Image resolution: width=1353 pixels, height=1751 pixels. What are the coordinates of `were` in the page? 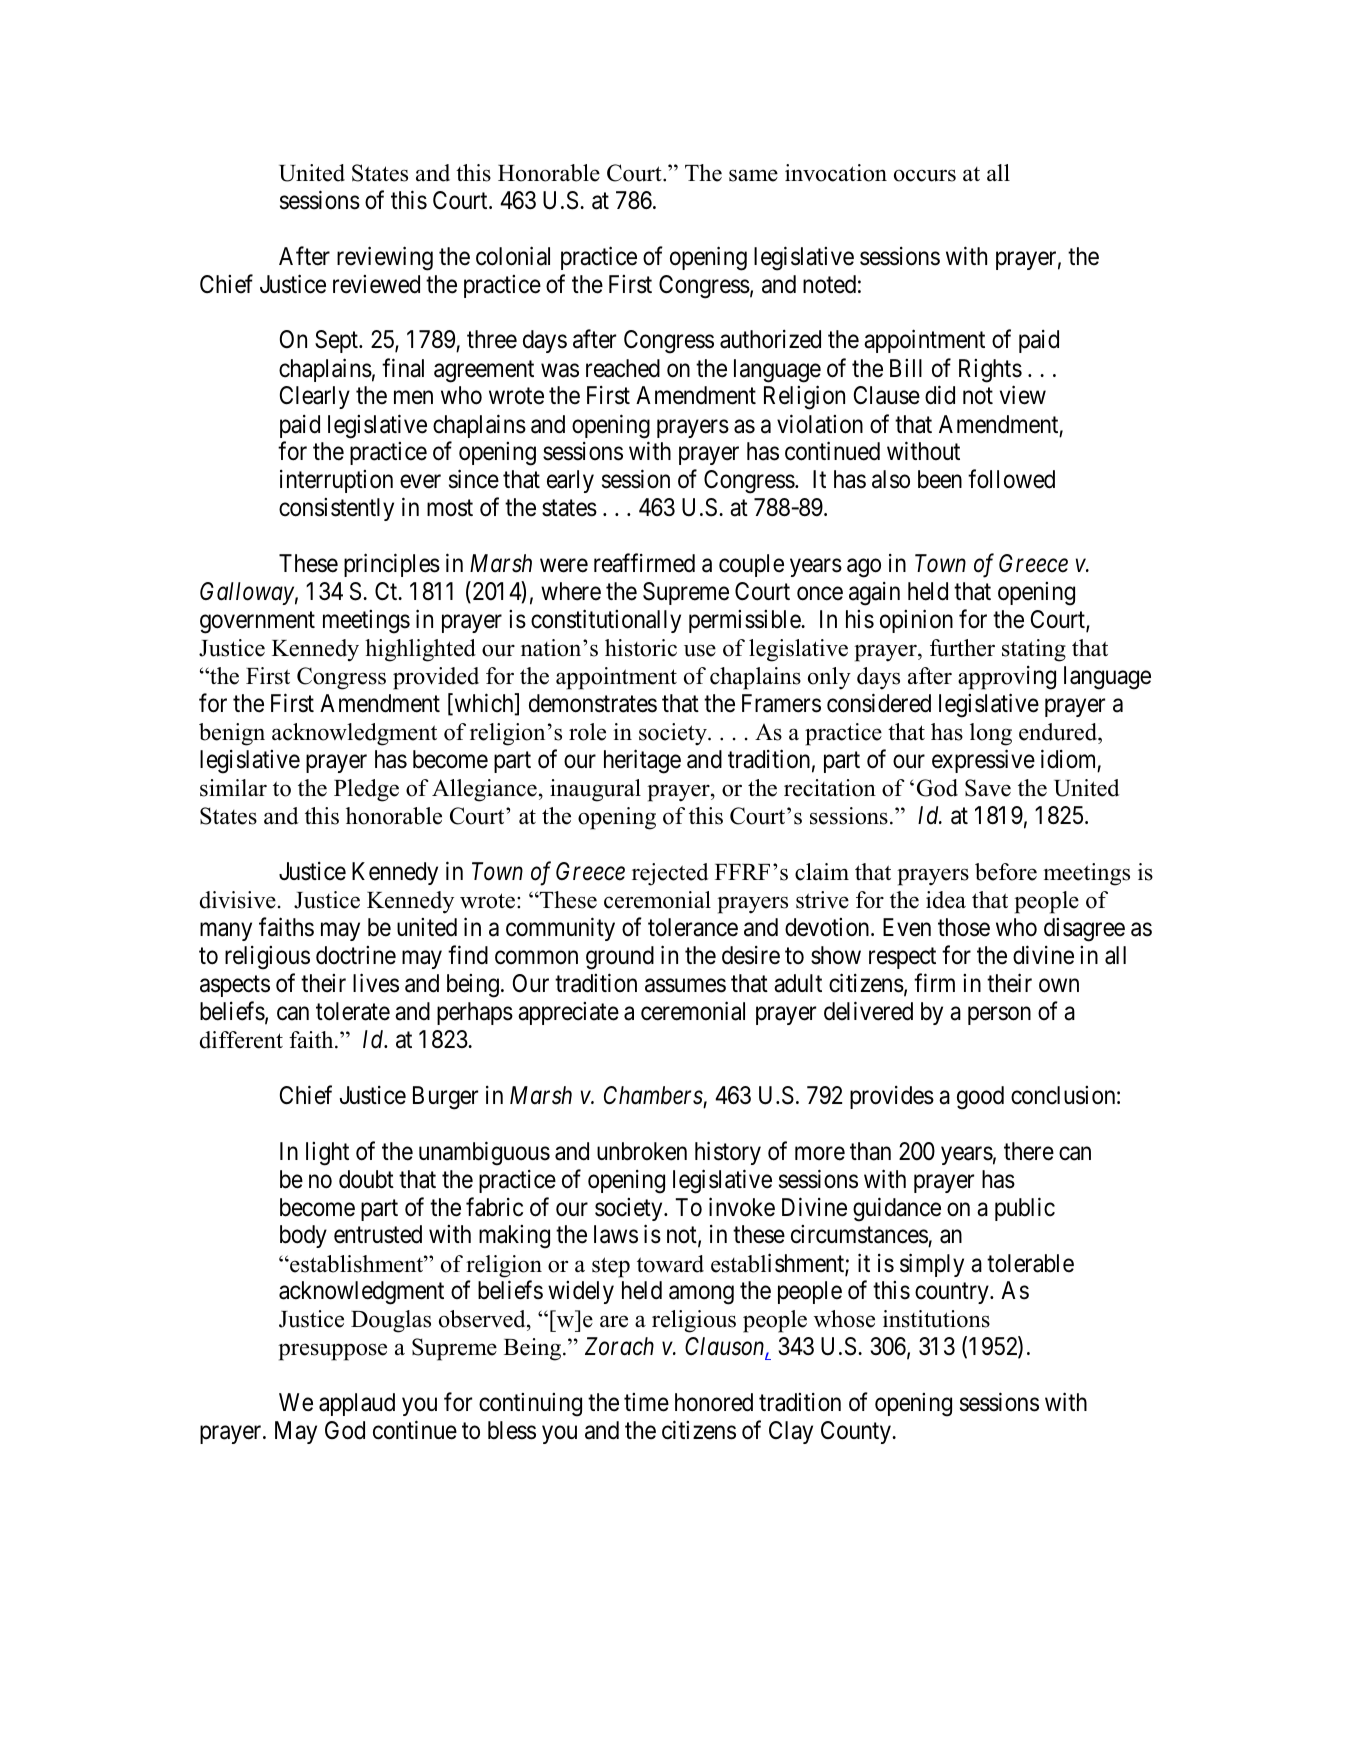 It's located at (564, 566).
